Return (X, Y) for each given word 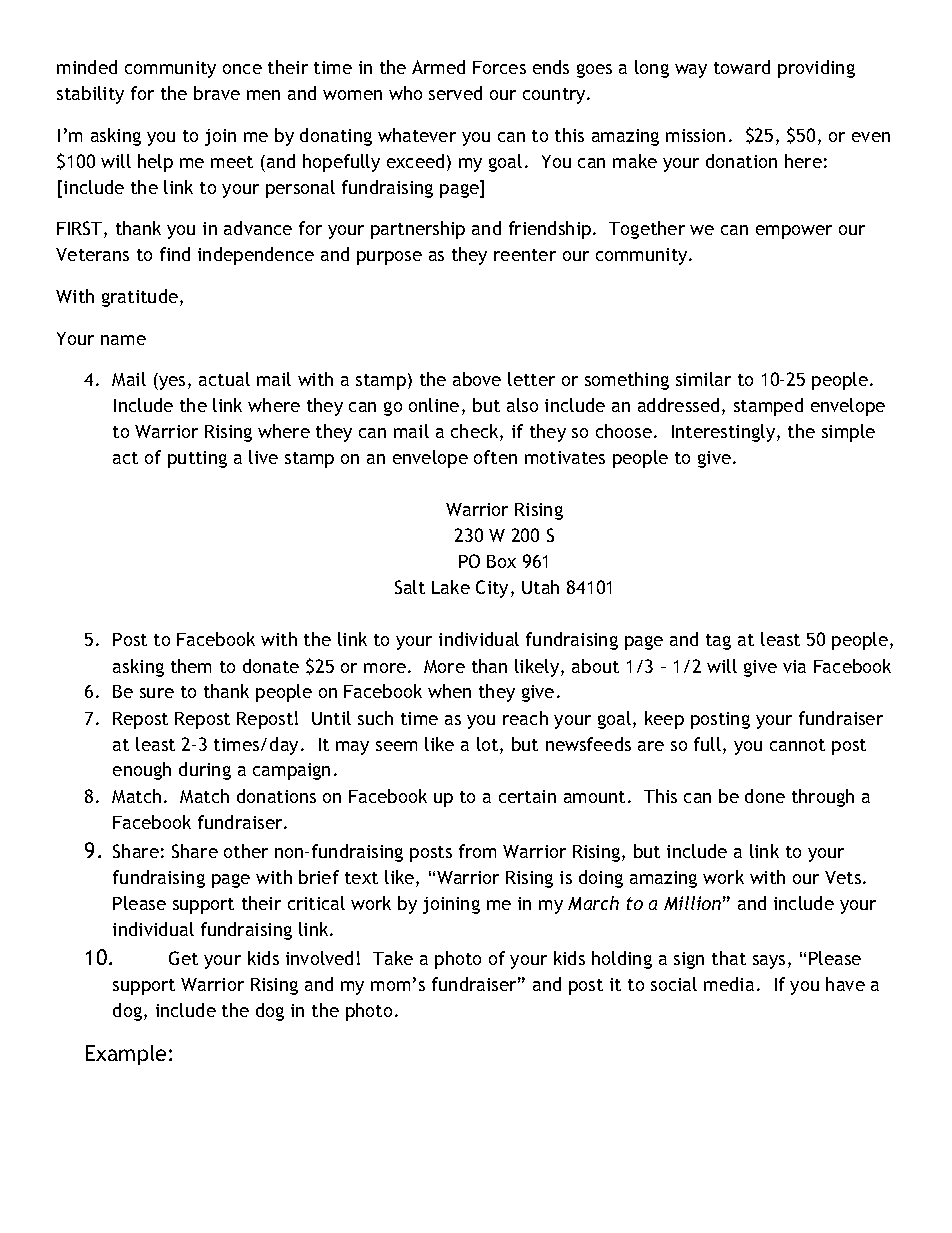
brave (217, 93)
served (455, 93)
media (729, 984)
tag (718, 642)
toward (742, 67)
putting (197, 459)
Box (501, 561)
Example (126, 1055)
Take (393, 958)
